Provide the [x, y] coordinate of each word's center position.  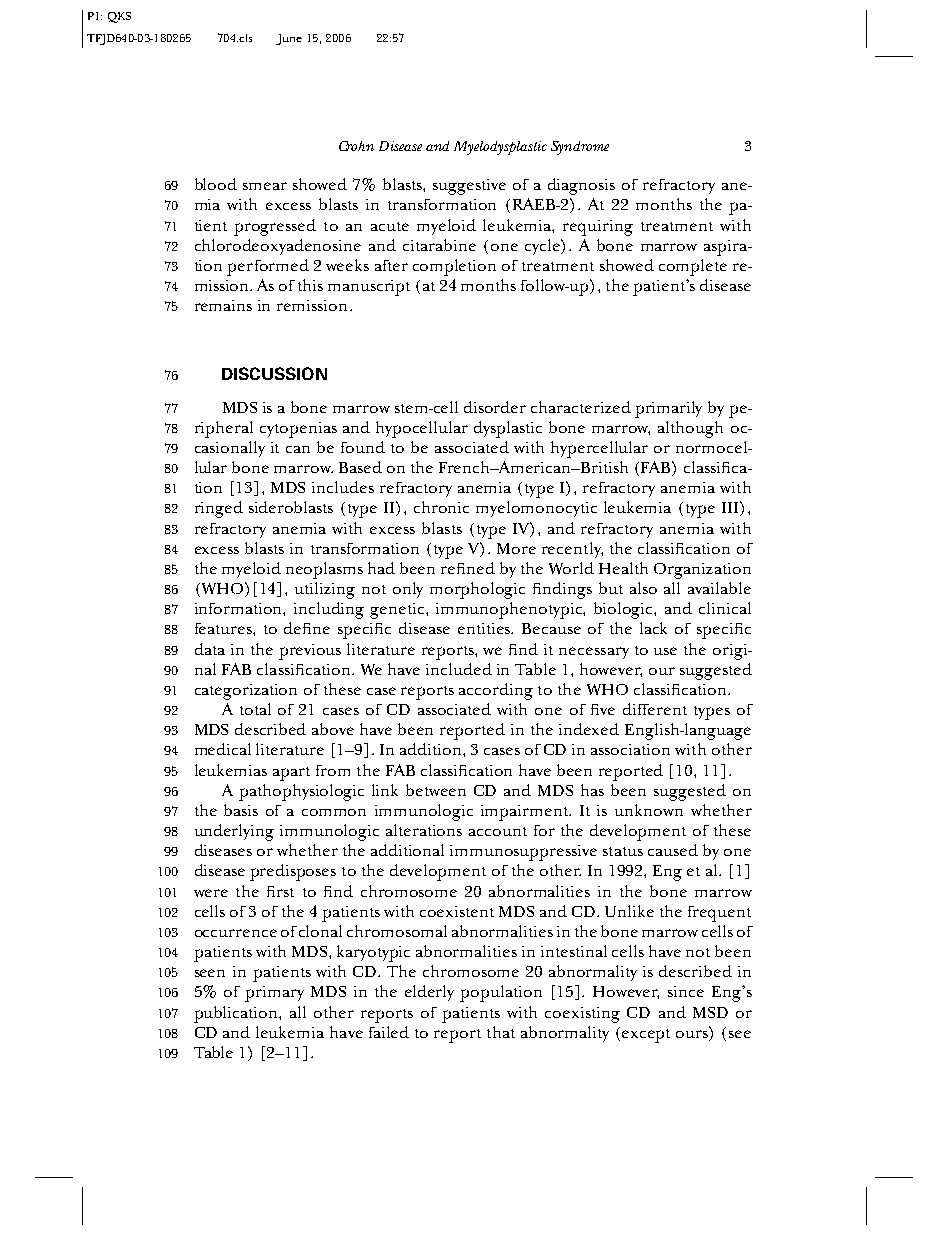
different [655, 709]
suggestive [469, 187]
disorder [495, 407]
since [686, 991]
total [255, 709]
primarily [668, 409]
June [289, 39]
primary [274, 994]
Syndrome [580, 148]
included [459, 669]
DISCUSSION [274, 373]
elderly [429, 993]
